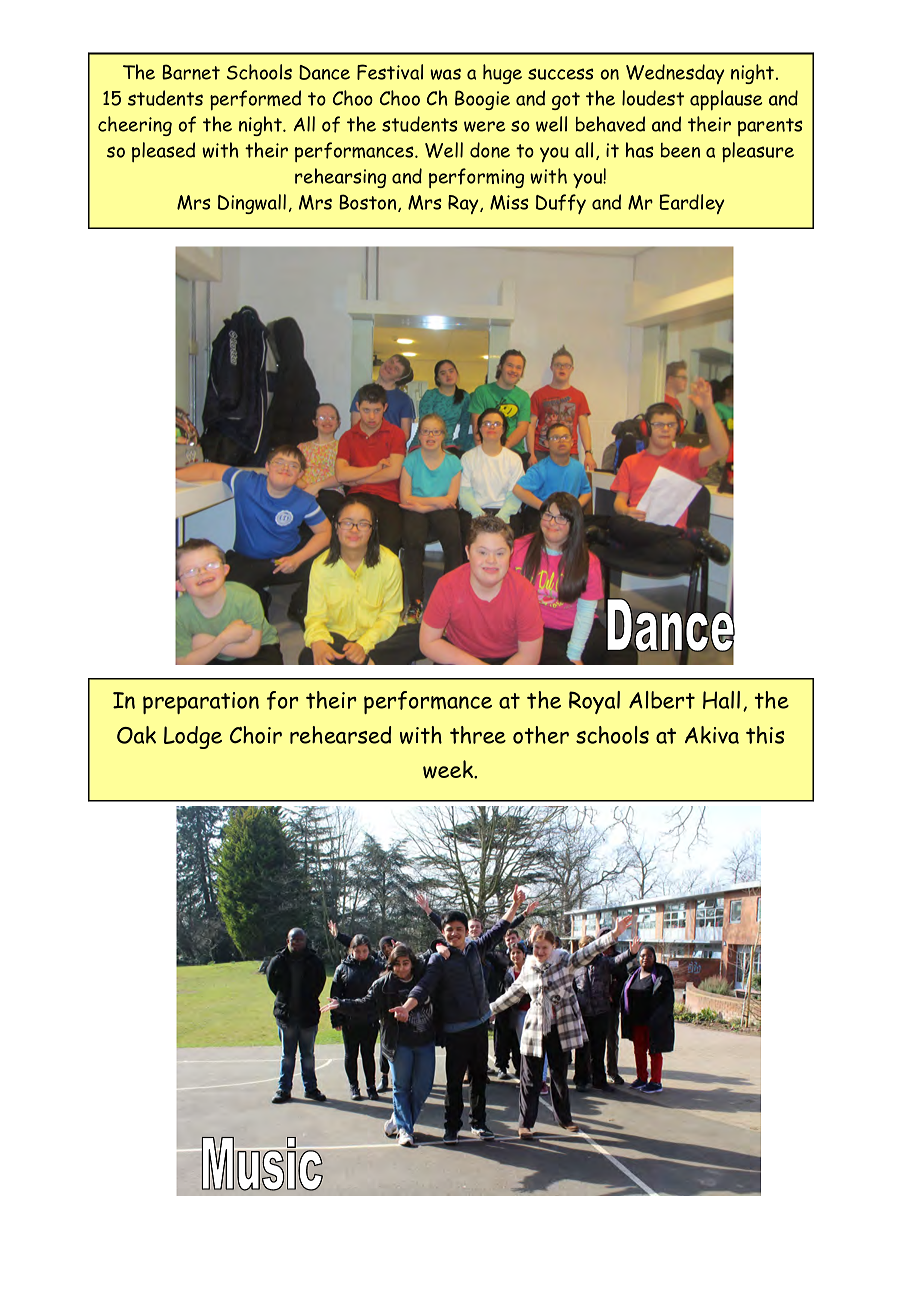 Image resolution: width=924 pixels, height=1308 pixels. What do you see at coordinates (201, 703) in the image?
I see `preparation` at bounding box center [201, 703].
